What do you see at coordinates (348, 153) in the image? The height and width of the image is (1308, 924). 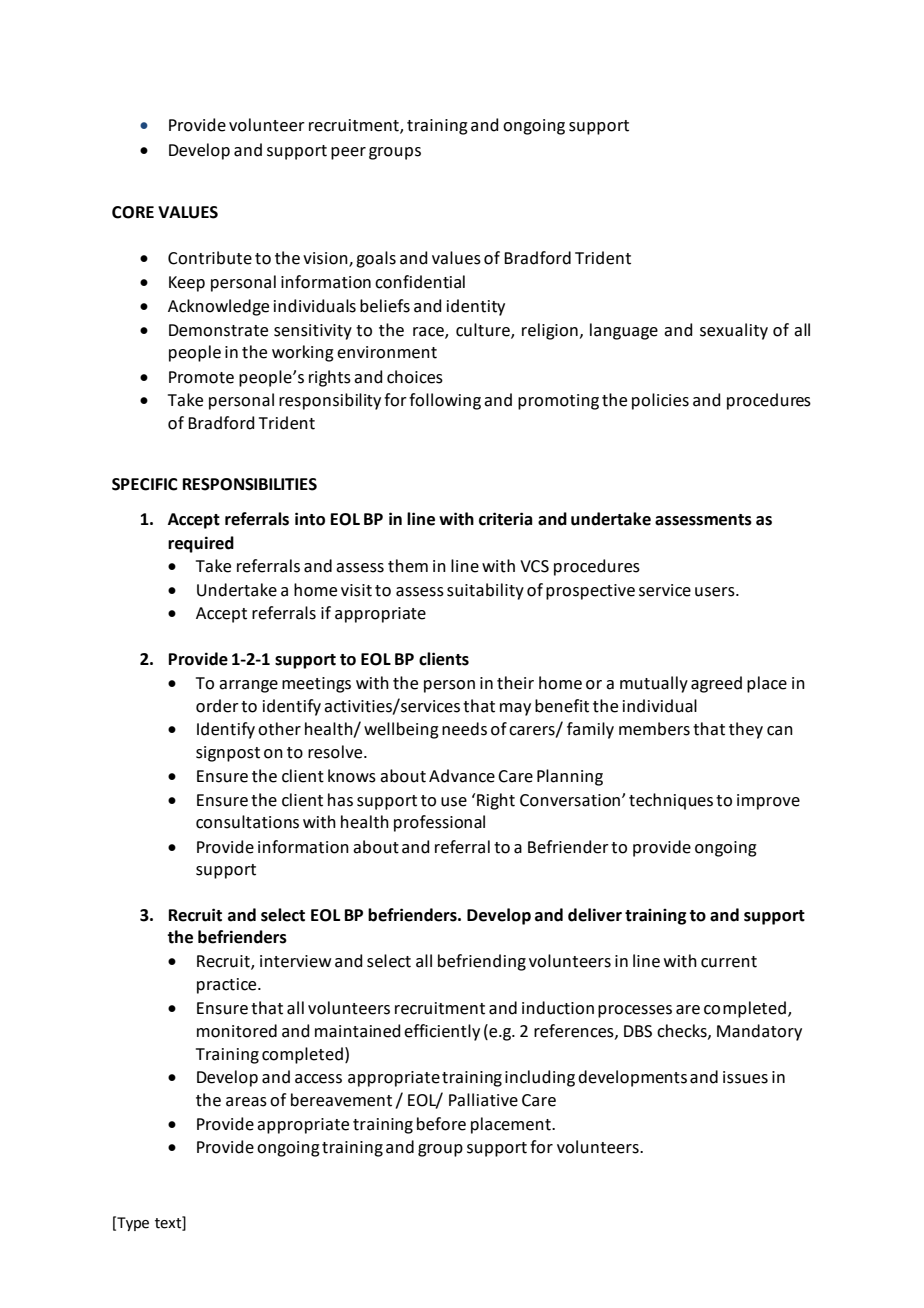 I see `peer` at bounding box center [348, 153].
